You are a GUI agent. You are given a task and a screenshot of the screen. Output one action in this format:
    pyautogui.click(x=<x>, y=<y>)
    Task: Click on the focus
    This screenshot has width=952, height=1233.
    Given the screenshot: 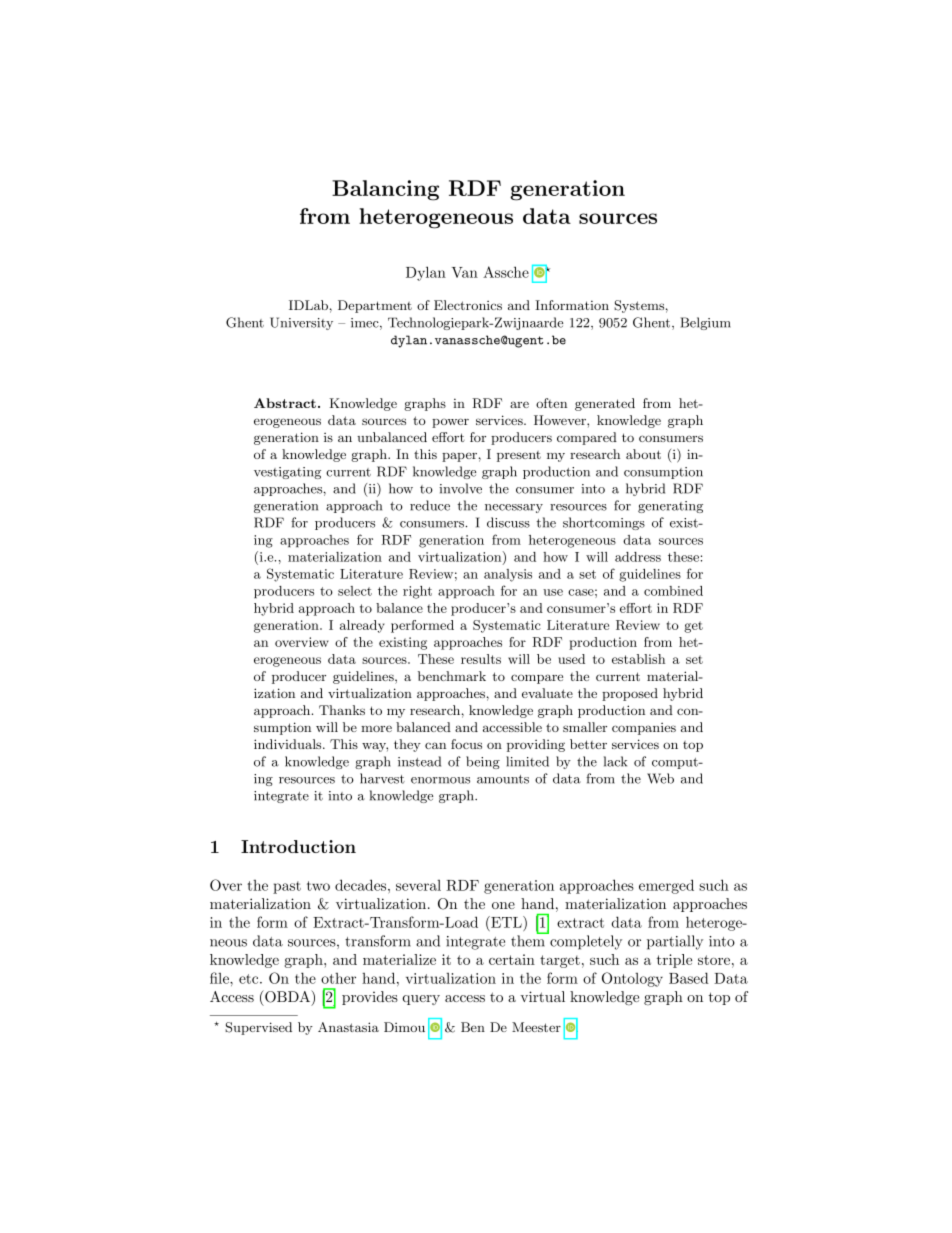 What is the action you would take?
    pyautogui.click(x=466, y=744)
